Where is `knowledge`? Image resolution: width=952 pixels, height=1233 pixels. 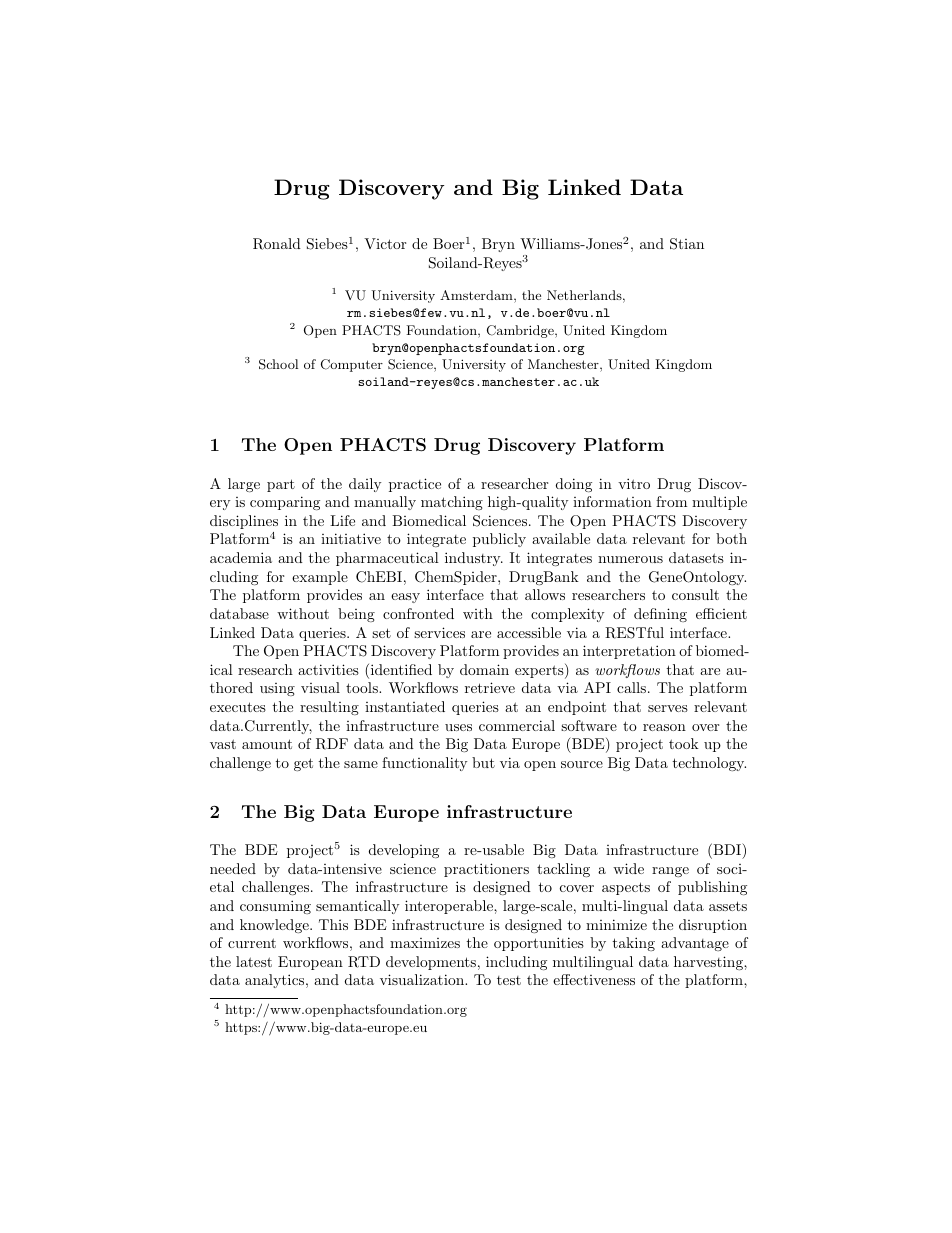 knowledge is located at coordinates (275, 926).
